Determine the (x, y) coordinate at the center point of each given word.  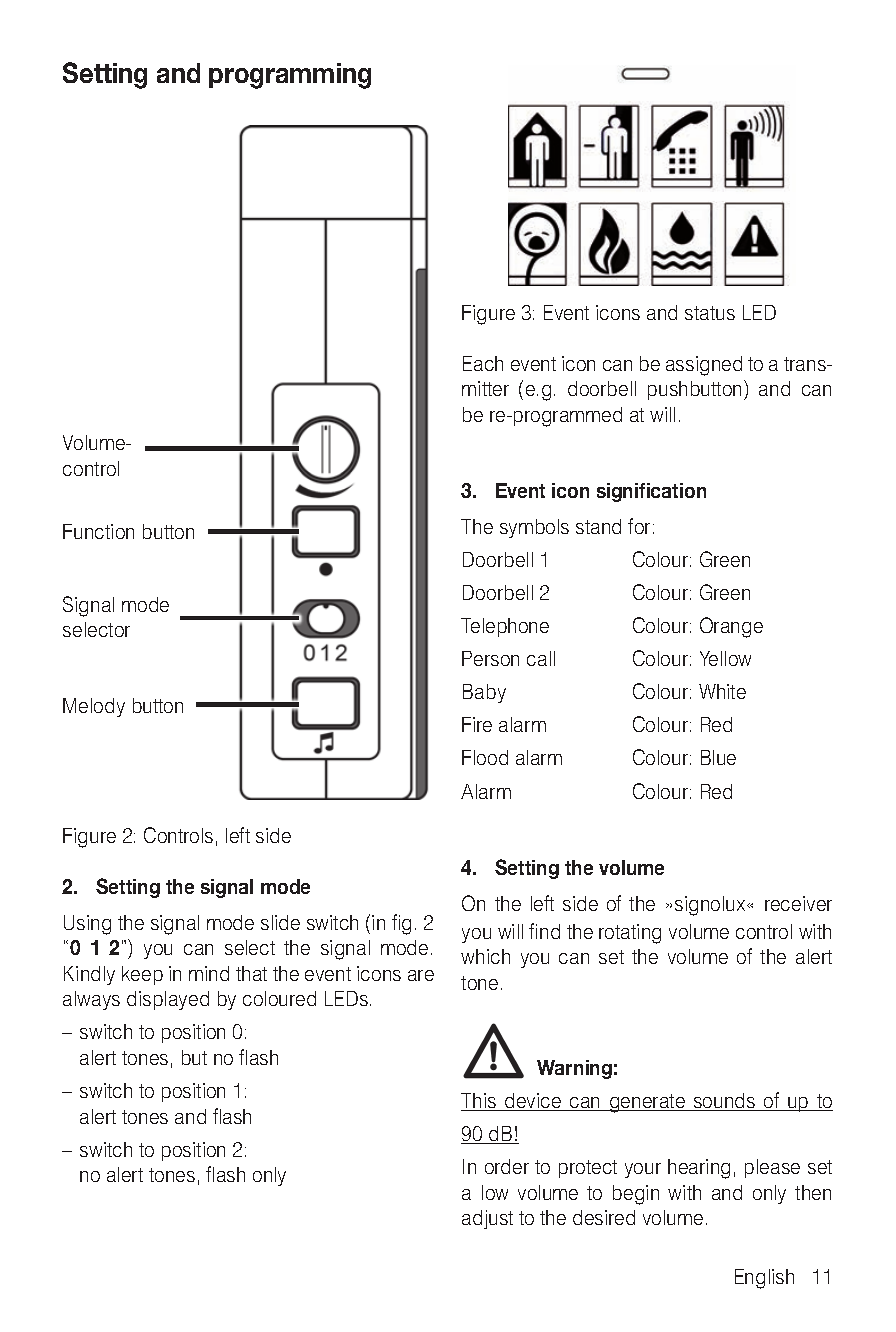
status (710, 313)
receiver (798, 903)
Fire (477, 724)
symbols (534, 528)
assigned (704, 366)
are (421, 975)
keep (142, 975)
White (722, 691)
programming (290, 76)
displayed (168, 1000)
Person (490, 658)
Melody (94, 707)
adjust (487, 1219)
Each (483, 363)
